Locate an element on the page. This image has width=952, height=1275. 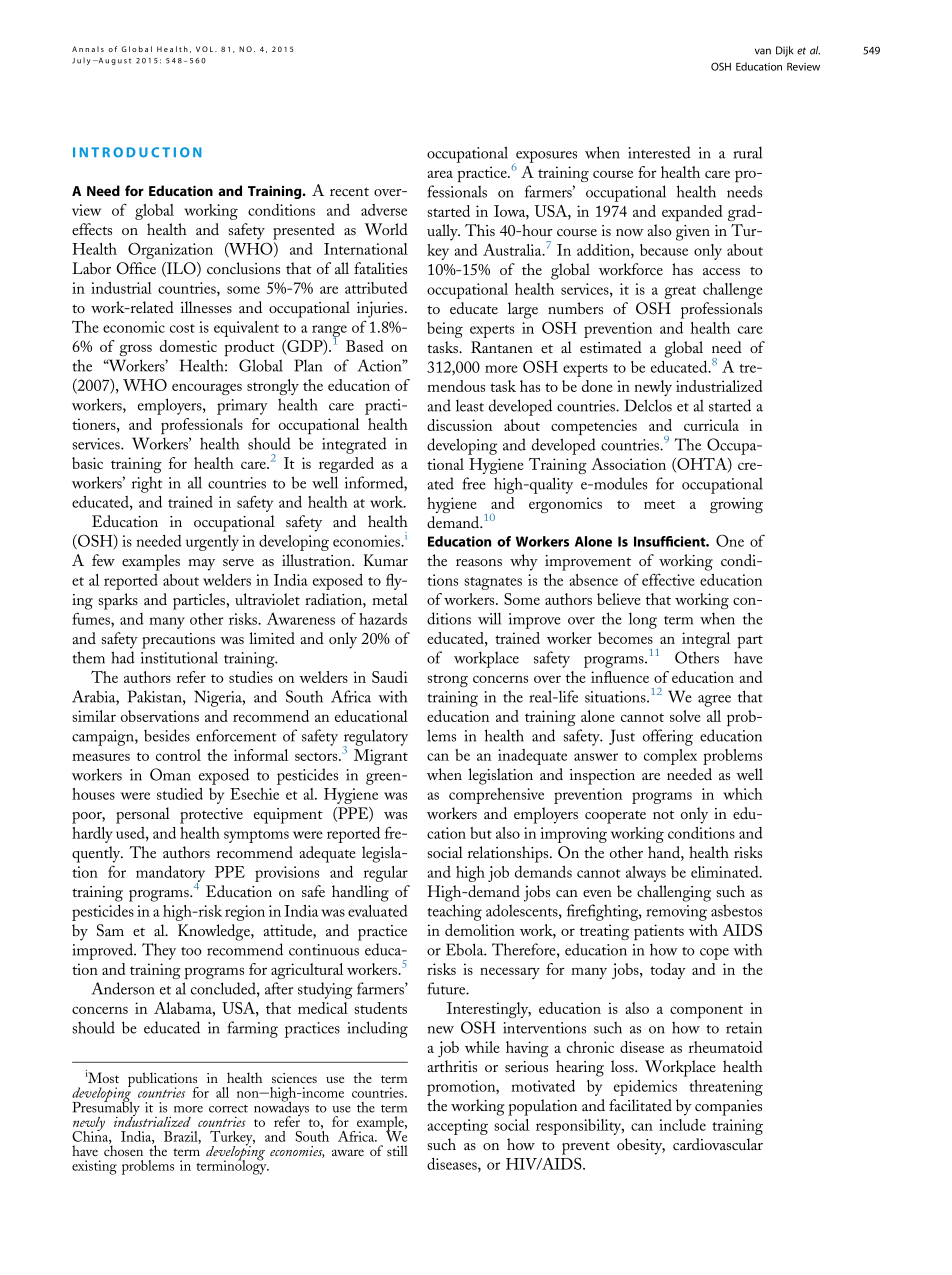
chosen is located at coordinates (123, 1149).
